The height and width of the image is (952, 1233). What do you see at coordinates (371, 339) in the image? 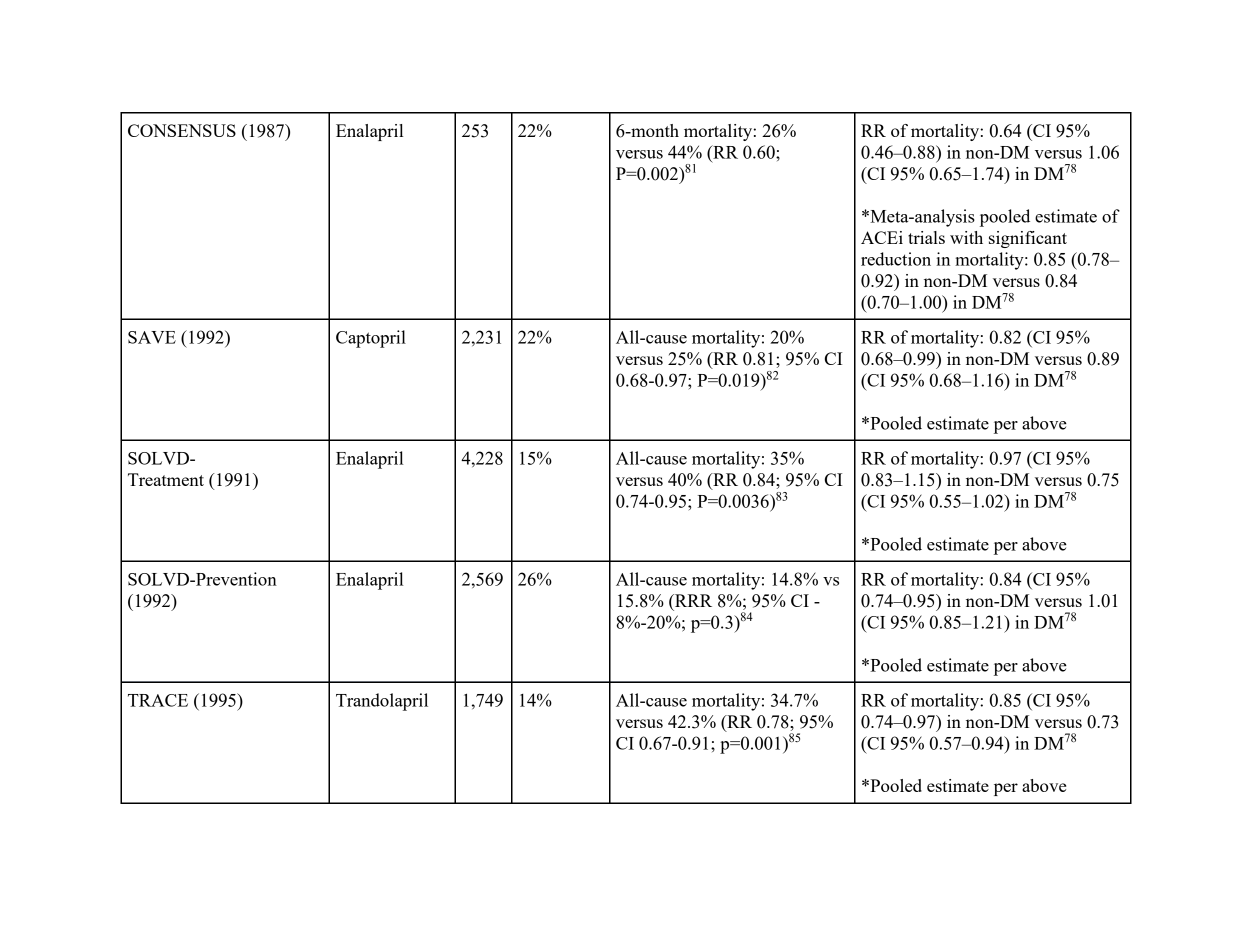
I see `Captopril` at bounding box center [371, 339].
